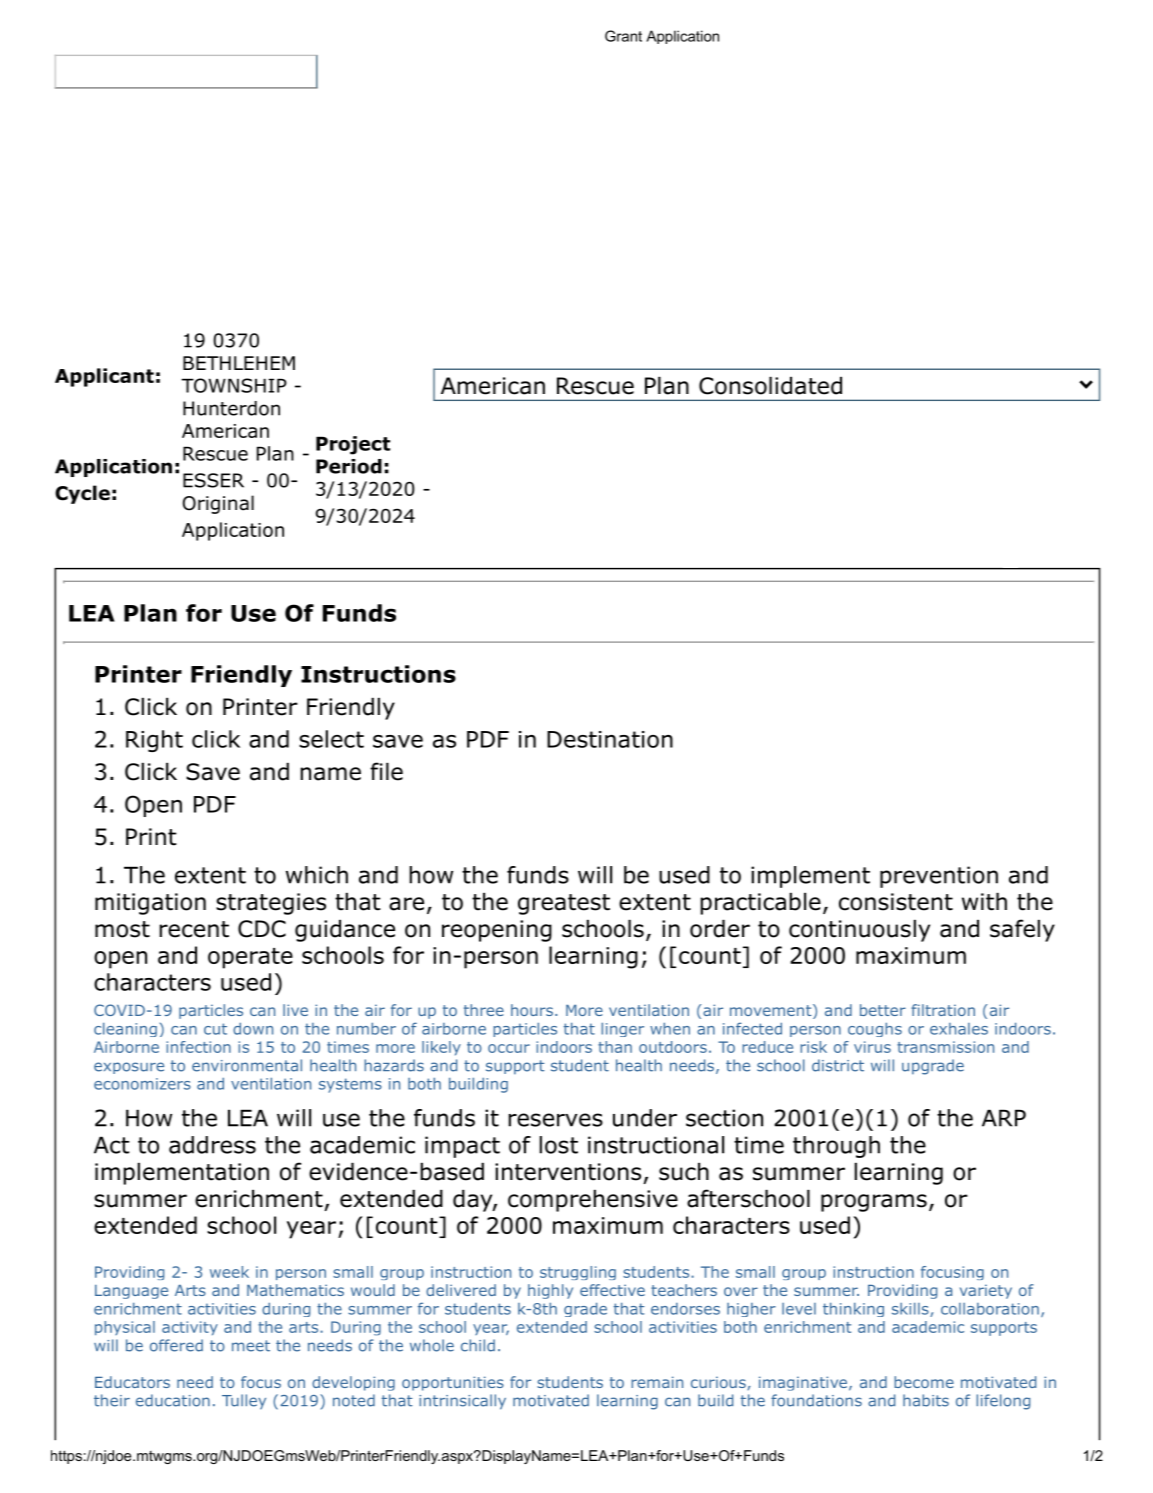  Describe the element at coordinates (239, 363) in the image. I see `BETHLEHEM` at that location.
